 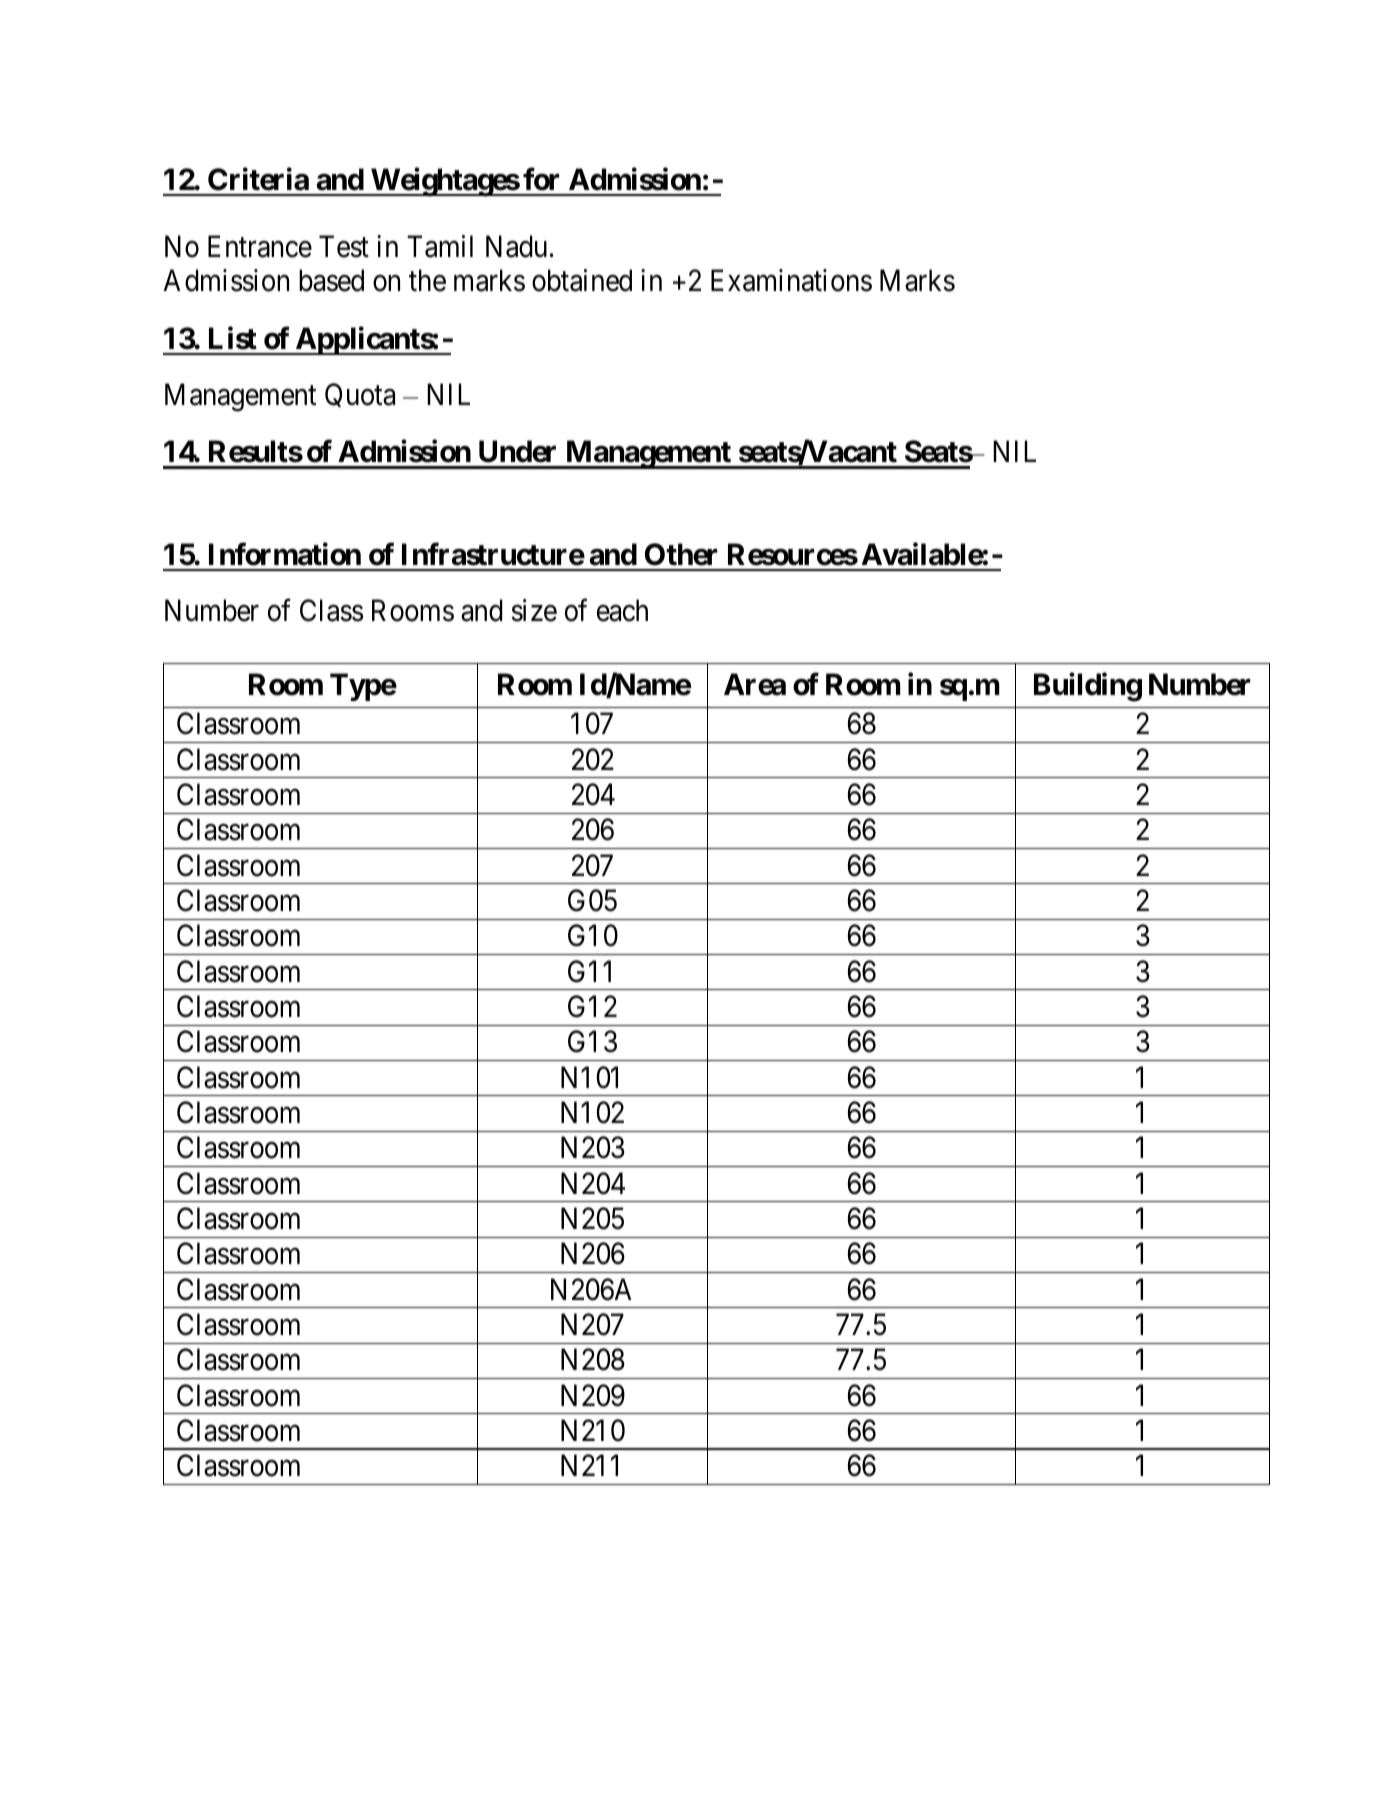 I want to click on size, so click(x=534, y=610).
